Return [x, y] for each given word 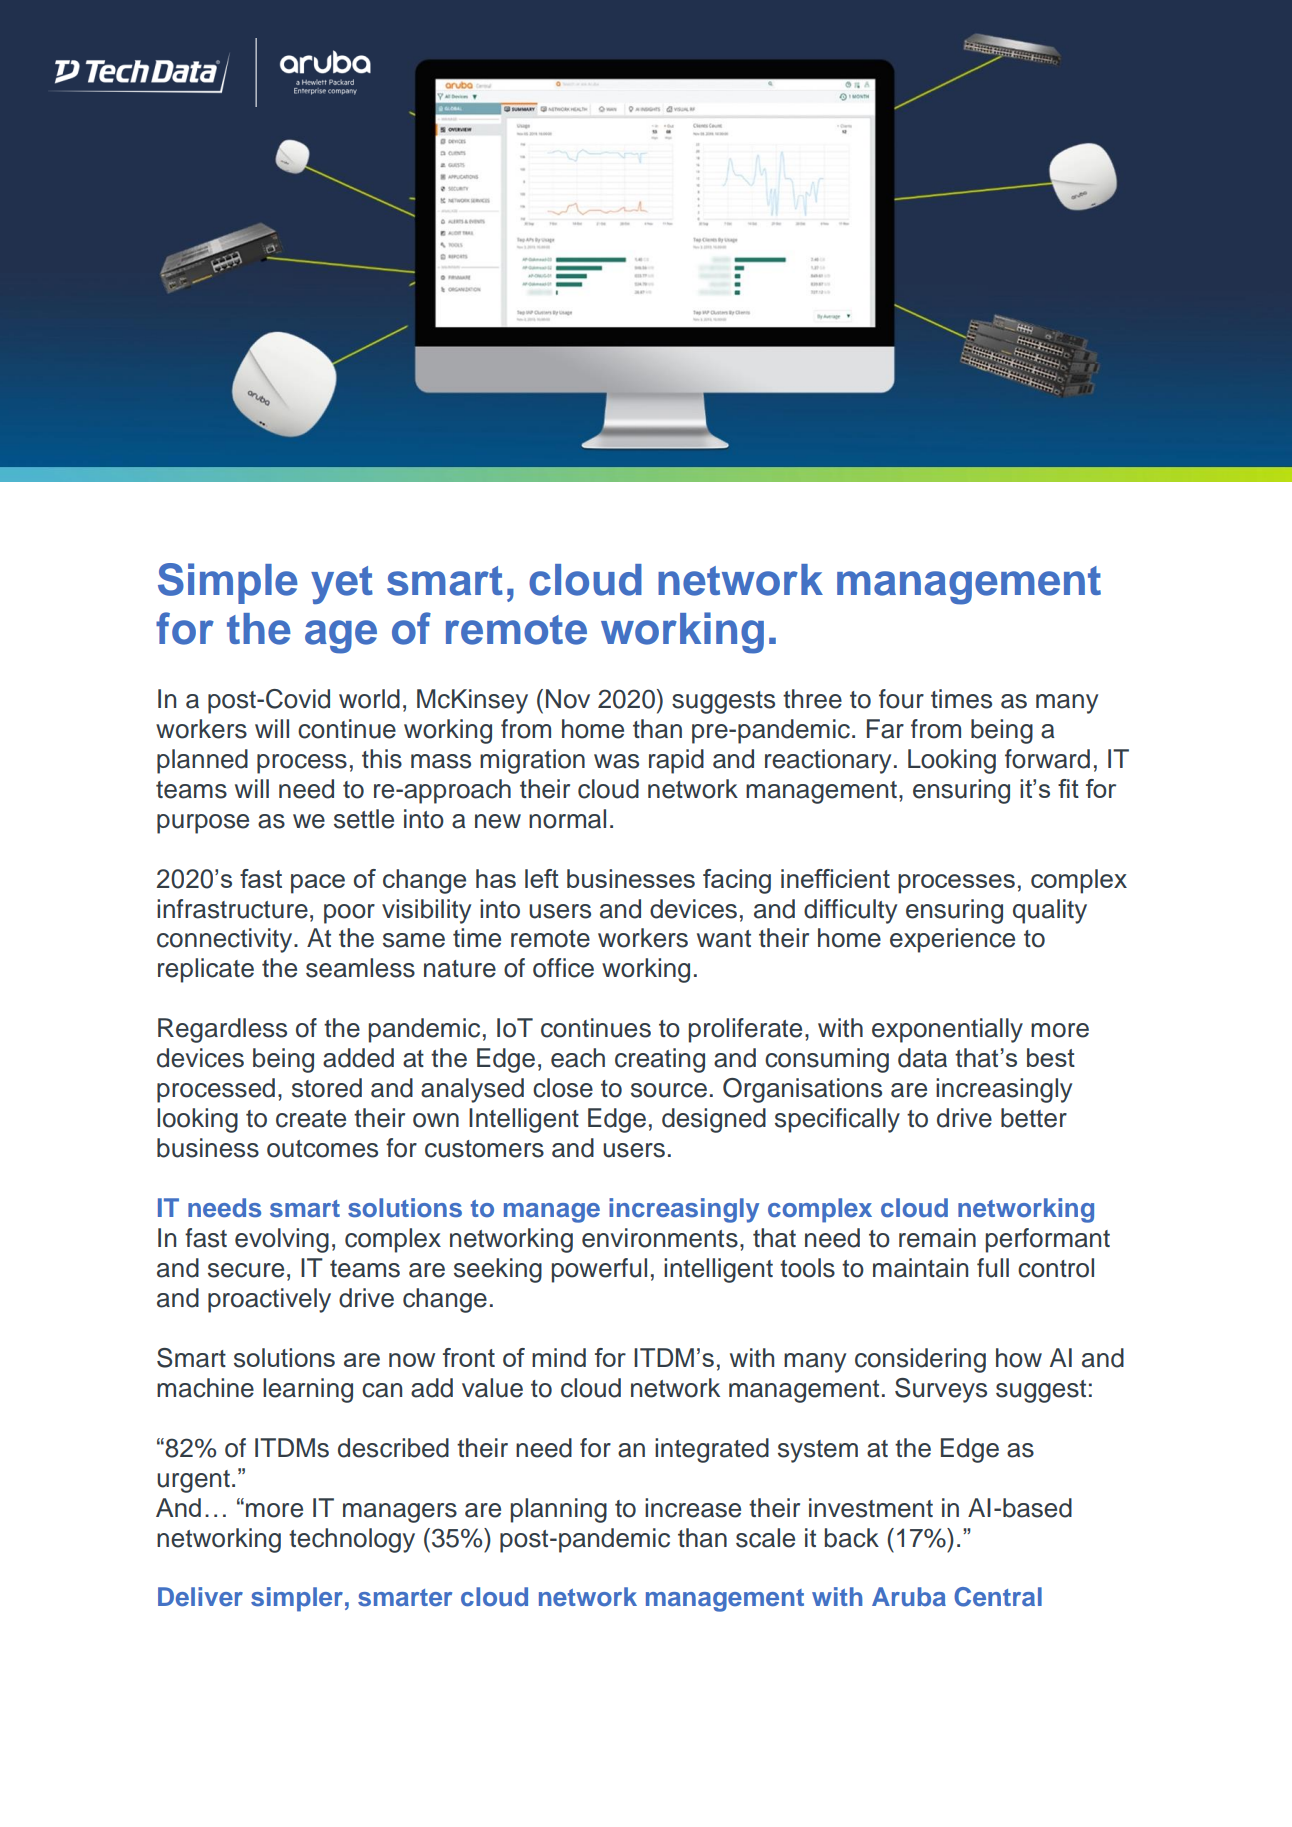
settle [364, 819]
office [563, 968]
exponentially [947, 1030]
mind [559, 1357]
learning [308, 1390]
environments [660, 1238]
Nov [568, 699]
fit [1068, 788]
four [901, 699]
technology [352, 1540]
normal [567, 819]
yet [342, 585]
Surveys [941, 1390]
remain [937, 1238]
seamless [360, 968]
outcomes [322, 1149]
